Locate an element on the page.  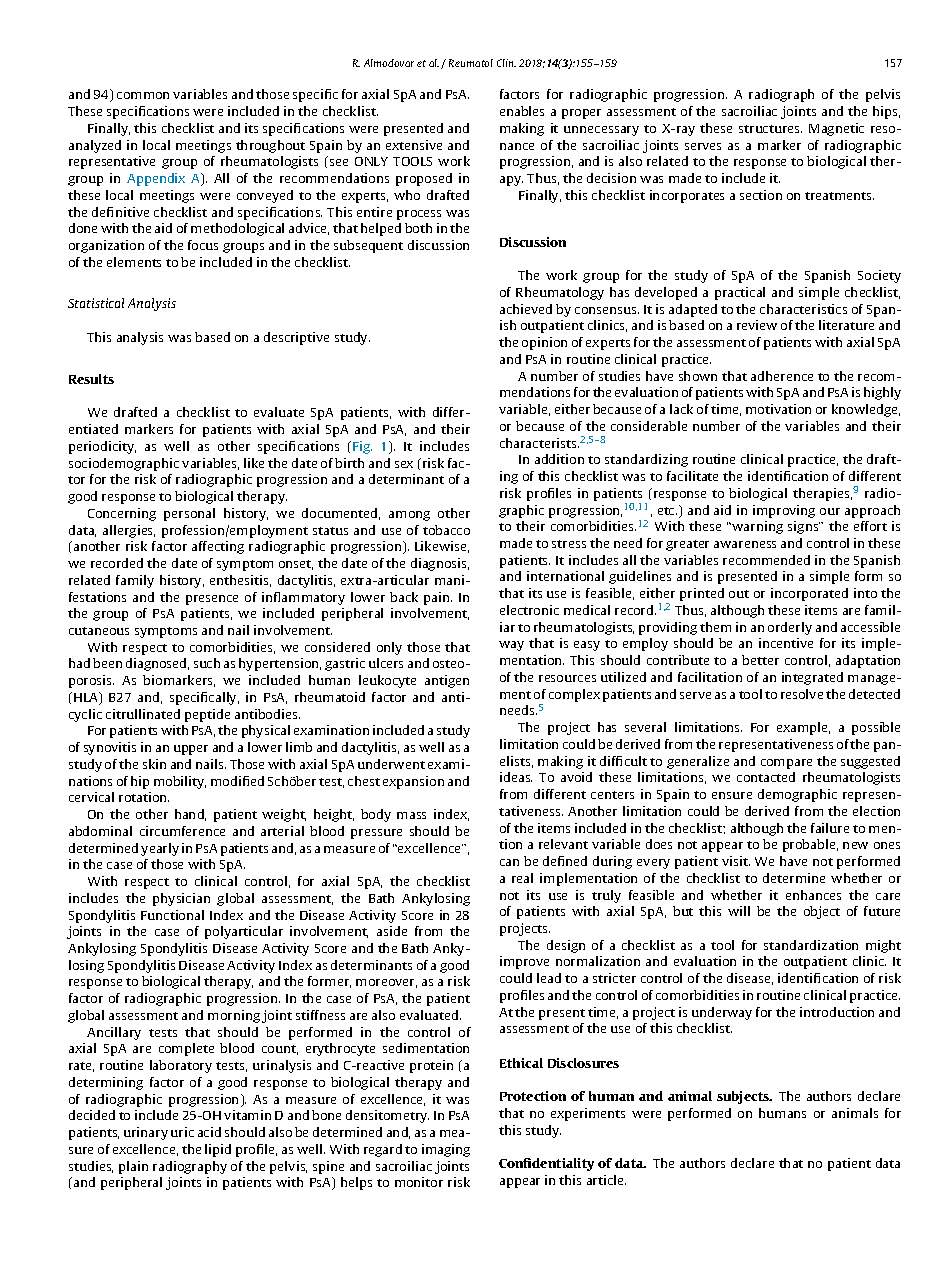
uric is located at coordinates (182, 1132).
